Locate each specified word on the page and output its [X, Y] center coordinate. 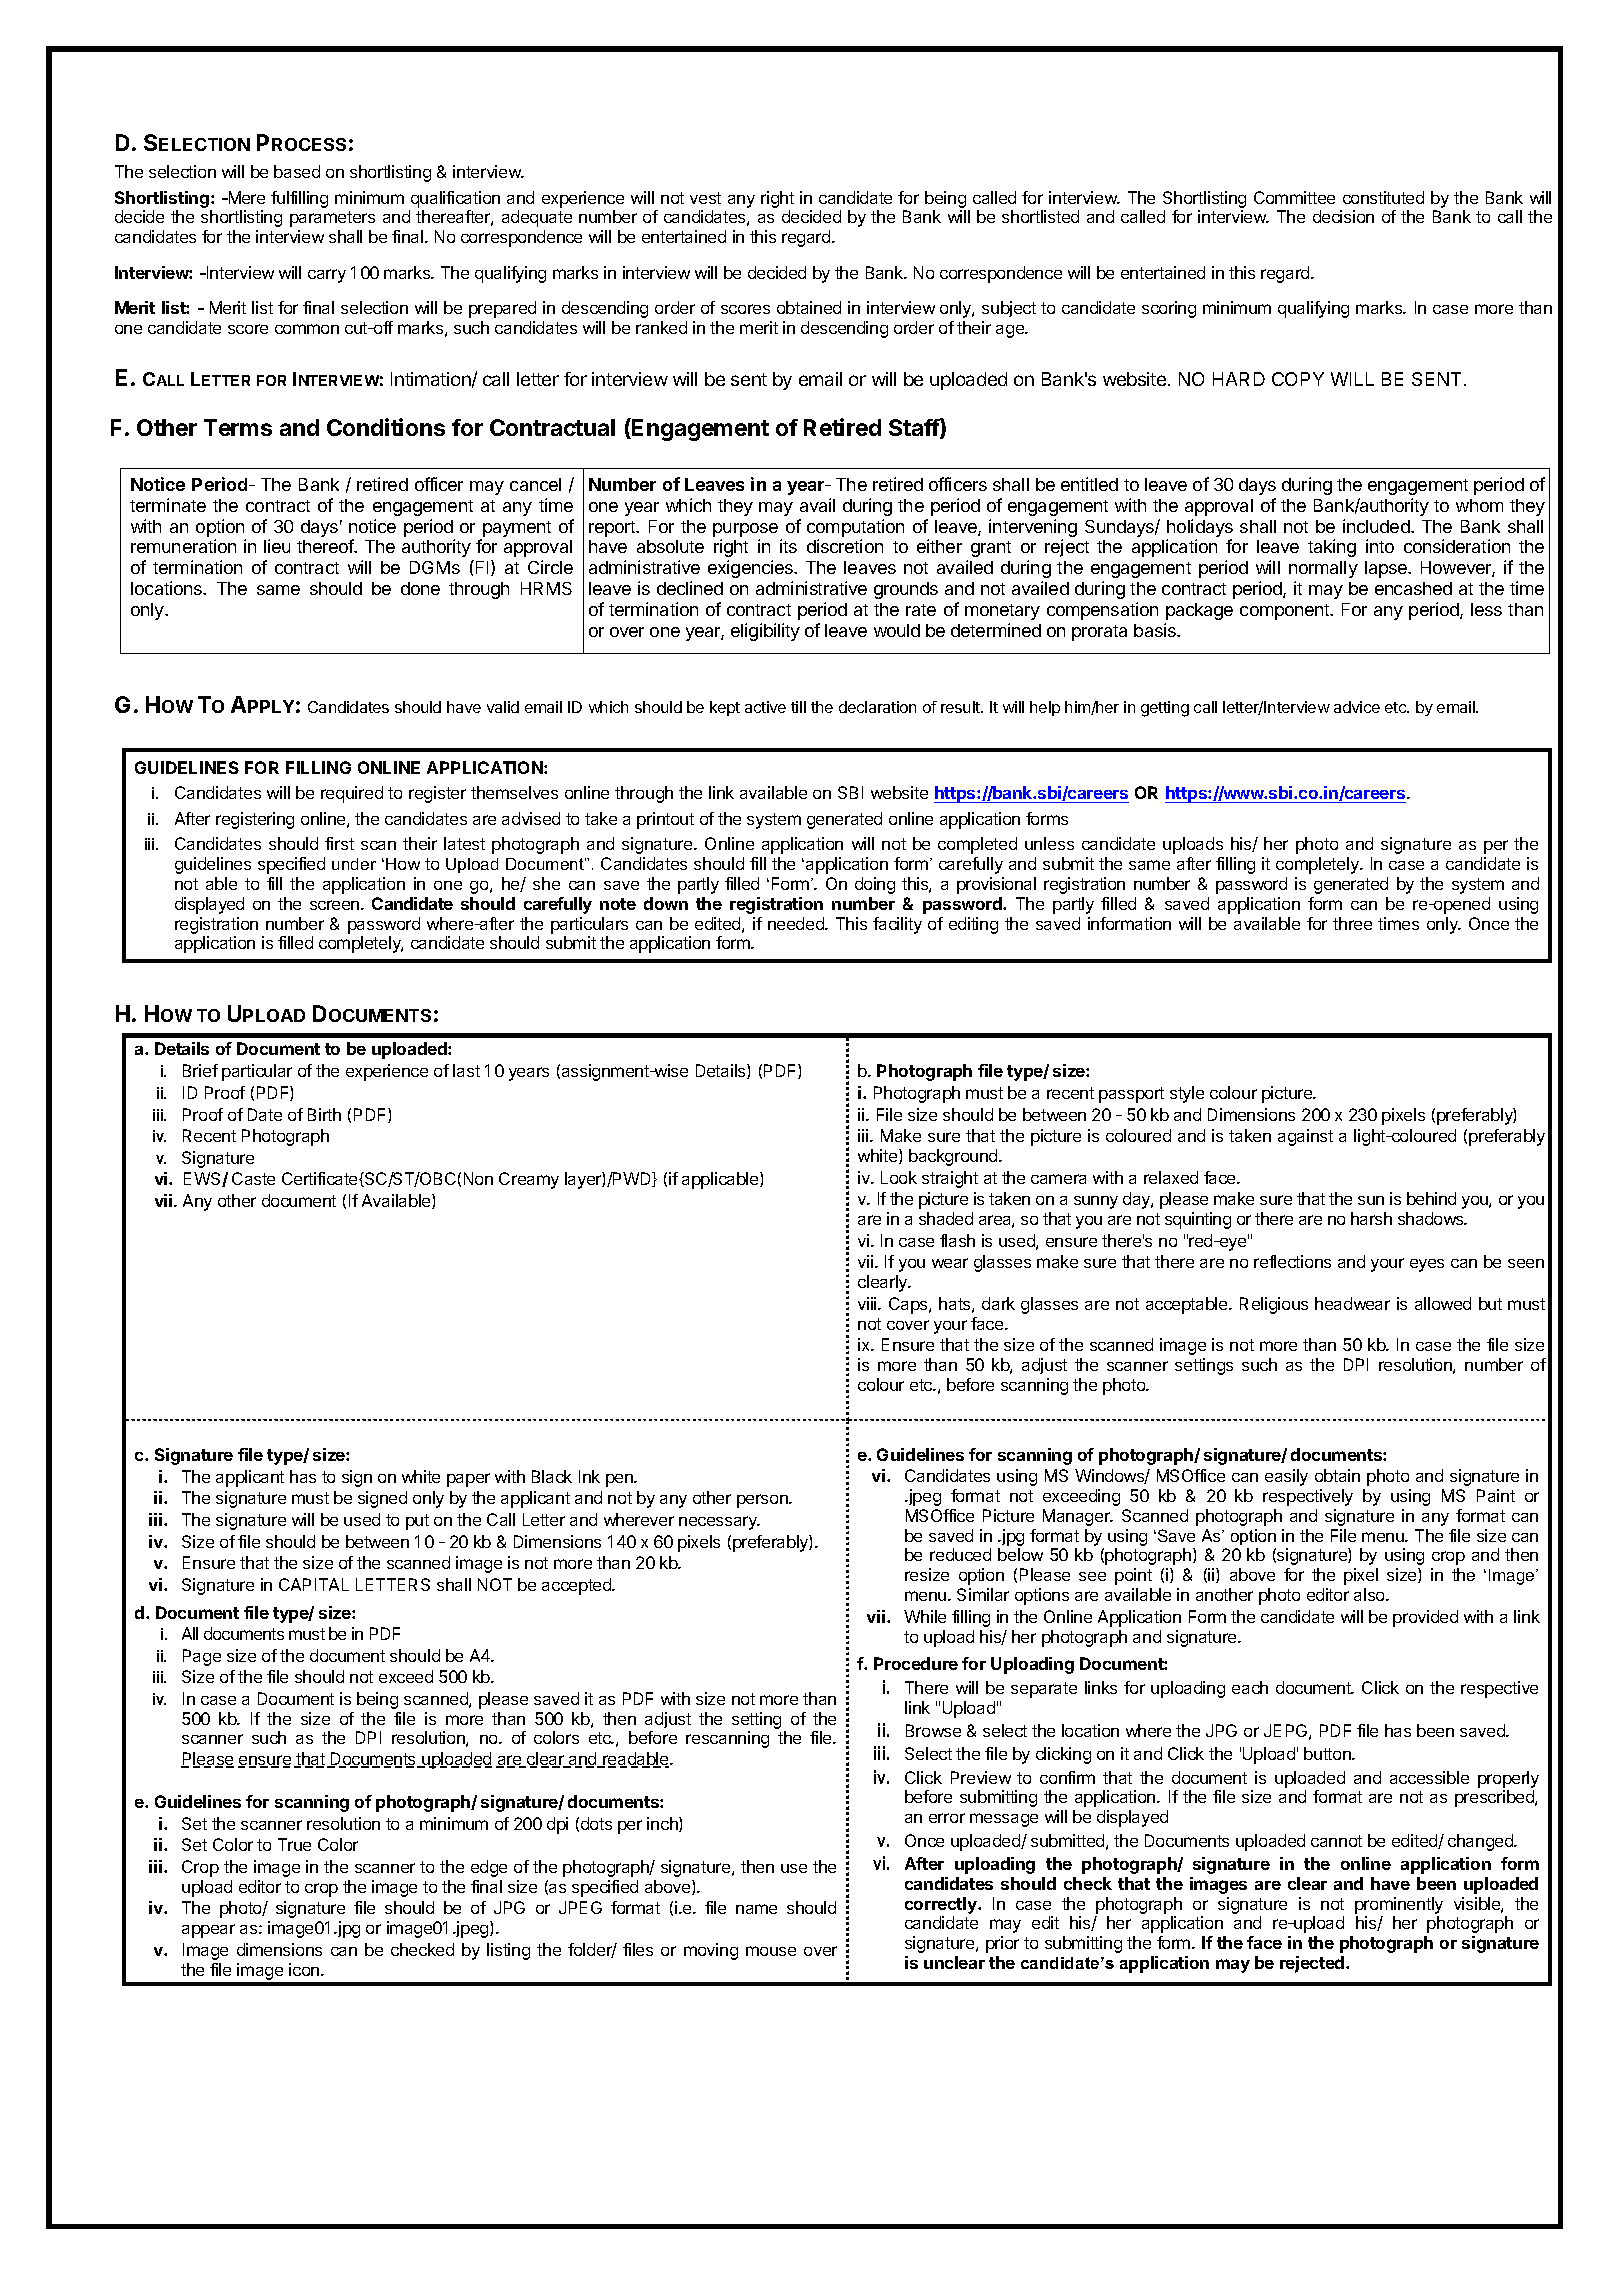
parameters [332, 219]
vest [705, 198]
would [897, 630]
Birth [324, 1114]
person [763, 1501]
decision [1343, 216]
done [420, 588]
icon [305, 1969]
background [954, 1157]
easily [1286, 1477]
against [1305, 1137]
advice [1357, 707]
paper [468, 1480]
